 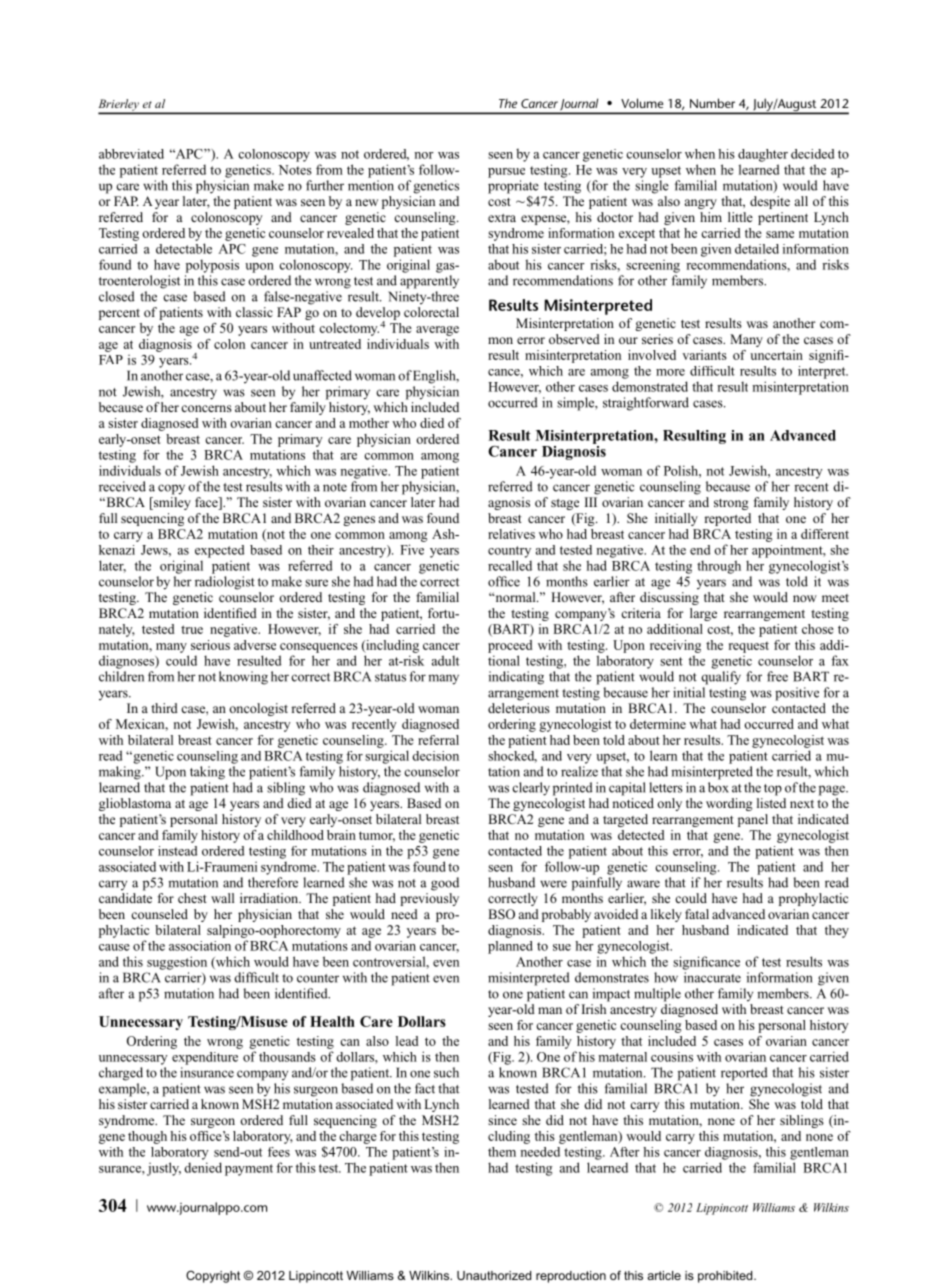 What do you see at coordinates (763, 155) in the document?
I see `daughter` at bounding box center [763, 155].
